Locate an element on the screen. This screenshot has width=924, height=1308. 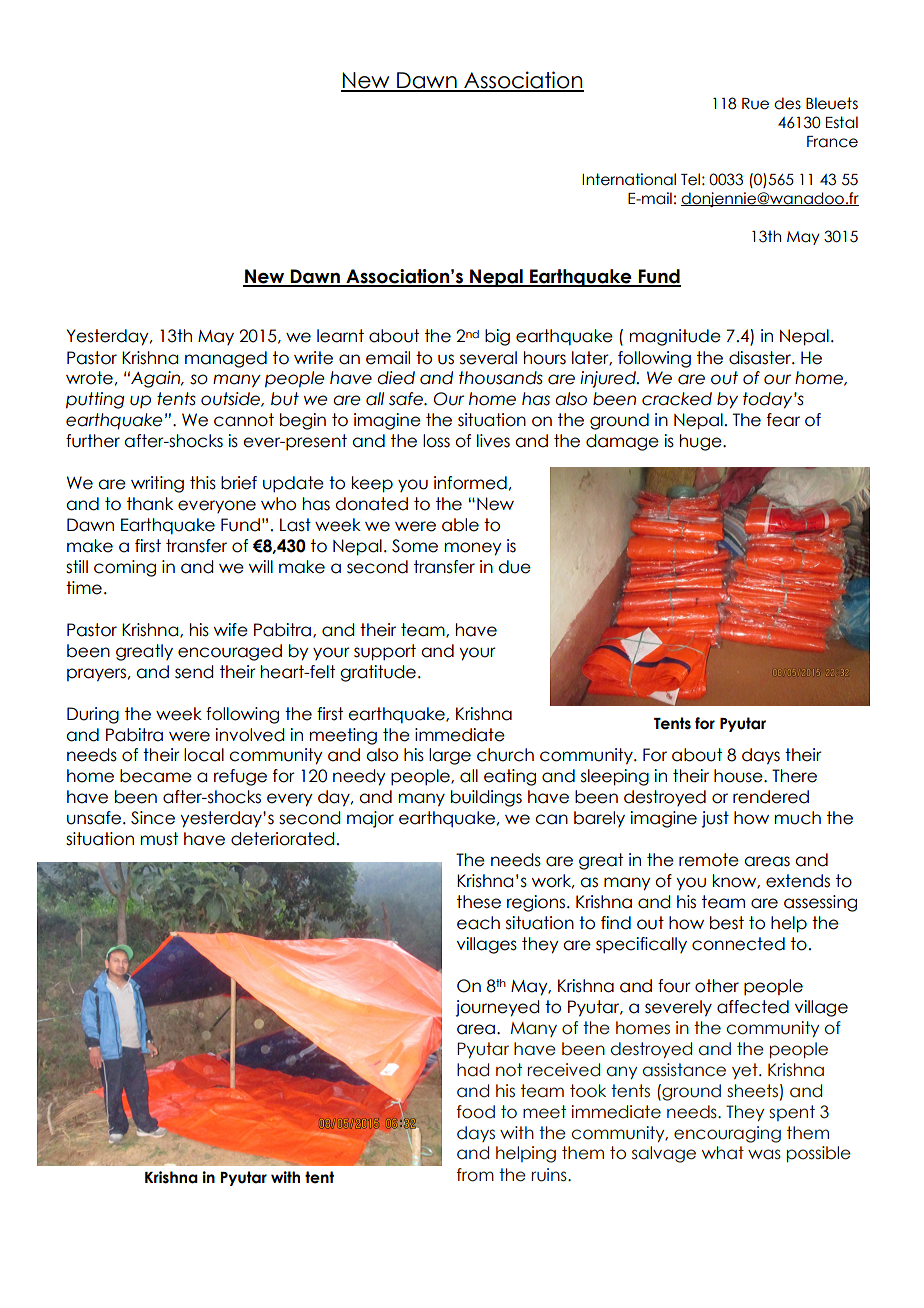
must is located at coordinates (159, 839).
